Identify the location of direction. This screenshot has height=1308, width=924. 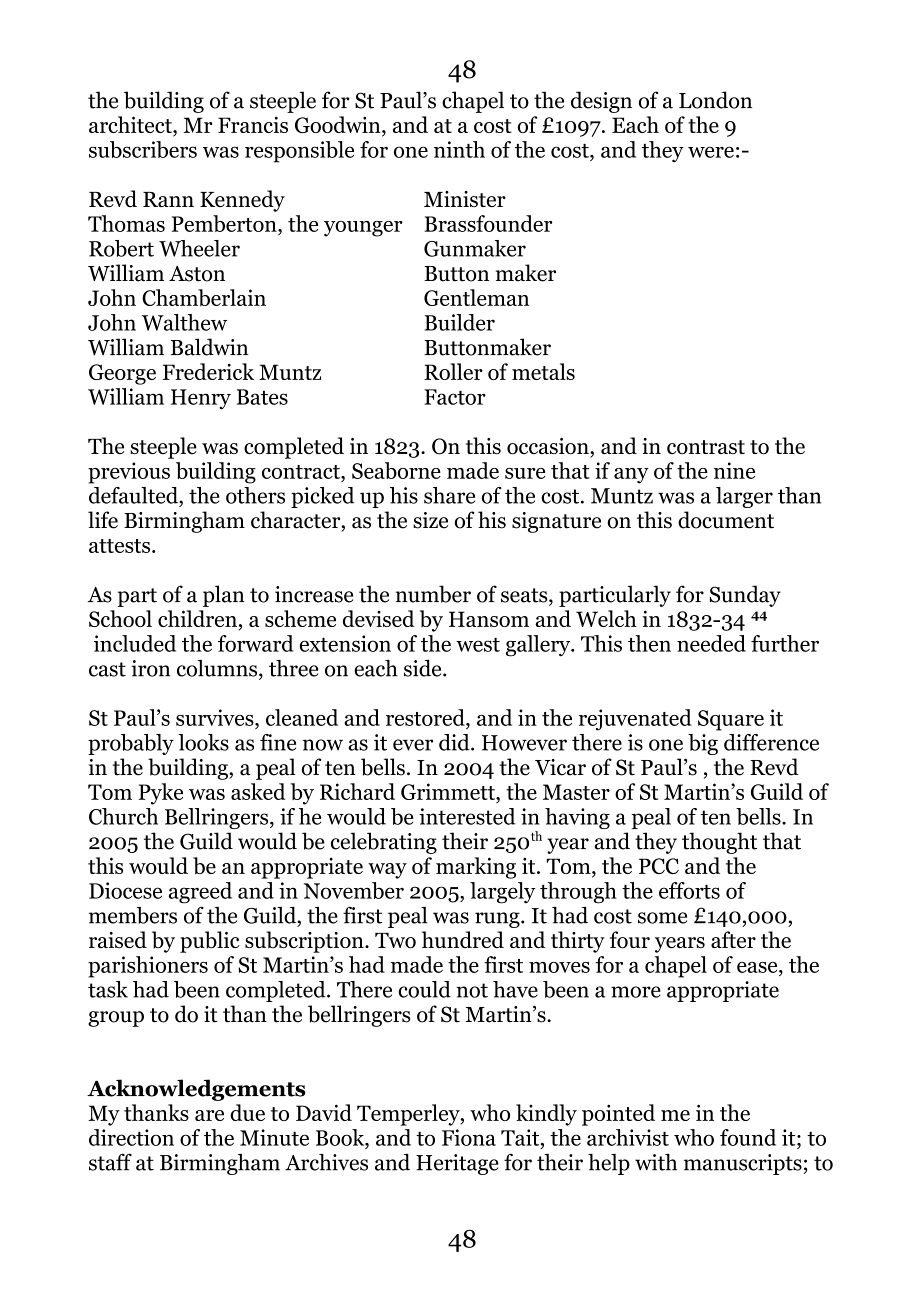
(131, 1137).
